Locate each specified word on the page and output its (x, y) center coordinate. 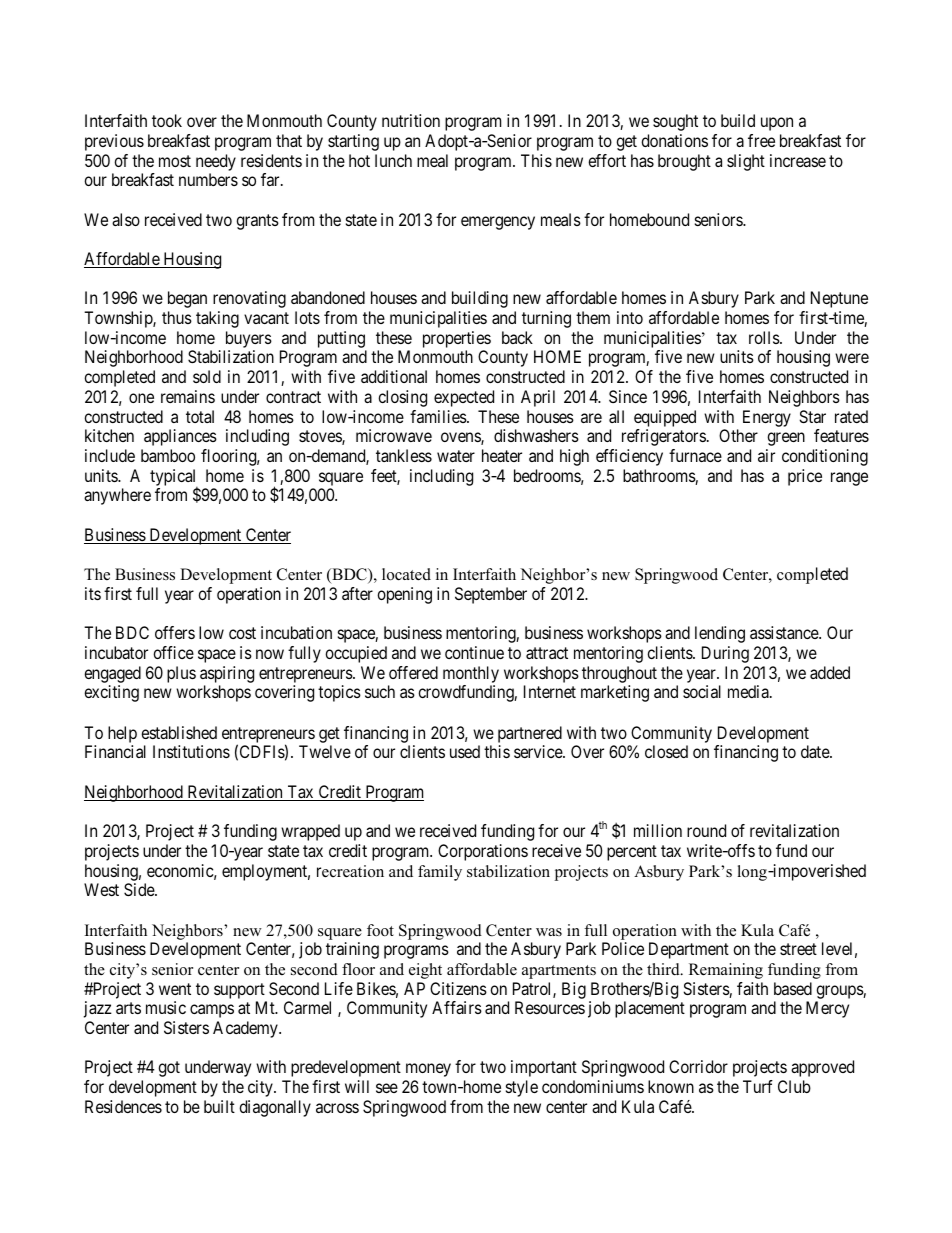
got (169, 1069)
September (491, 595)
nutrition (411, 120)
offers (175, 632)
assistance (785, 632)
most (175, 161)
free (761, 140)
